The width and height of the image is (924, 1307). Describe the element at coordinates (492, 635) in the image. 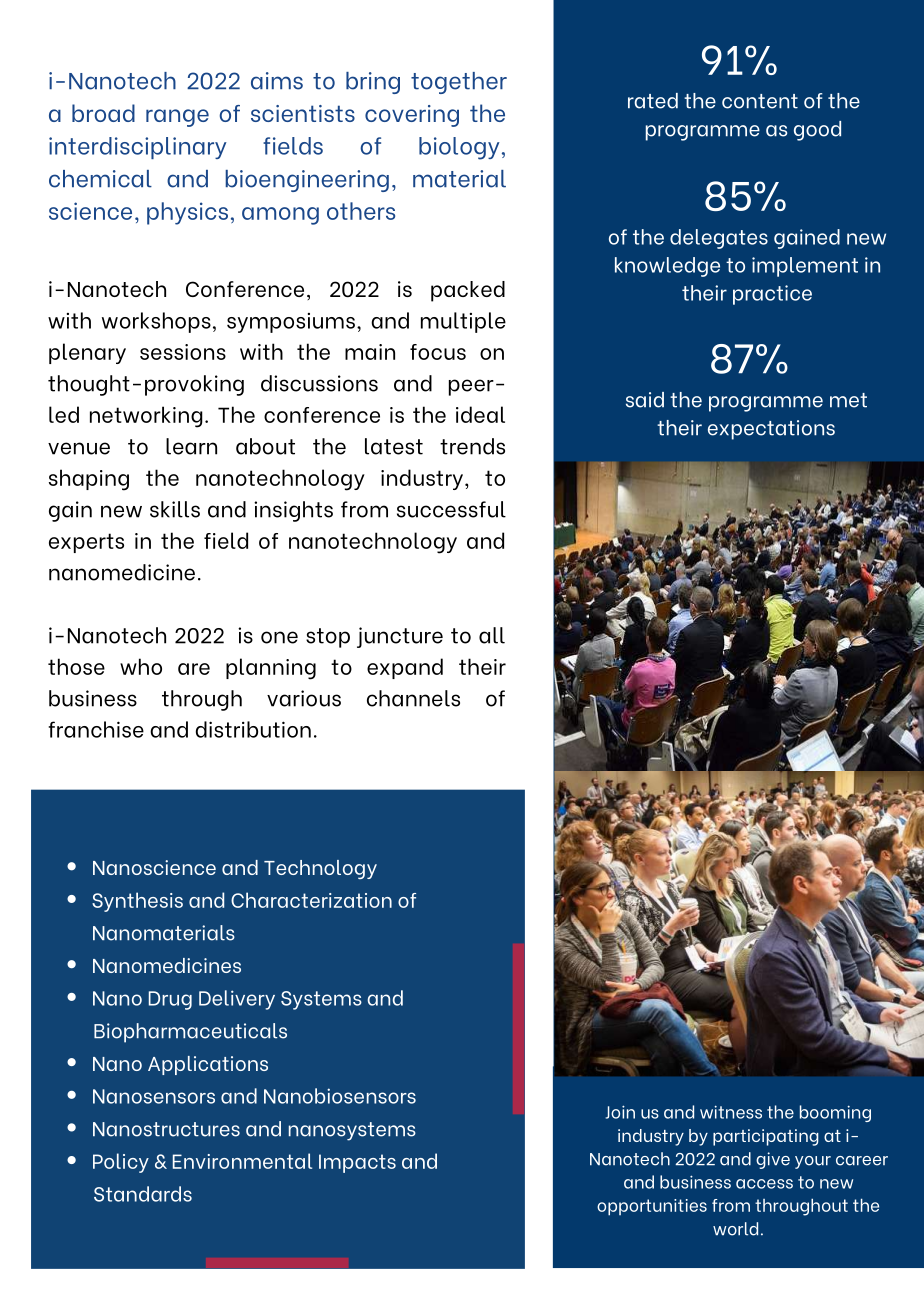

I see `all` at that location.
